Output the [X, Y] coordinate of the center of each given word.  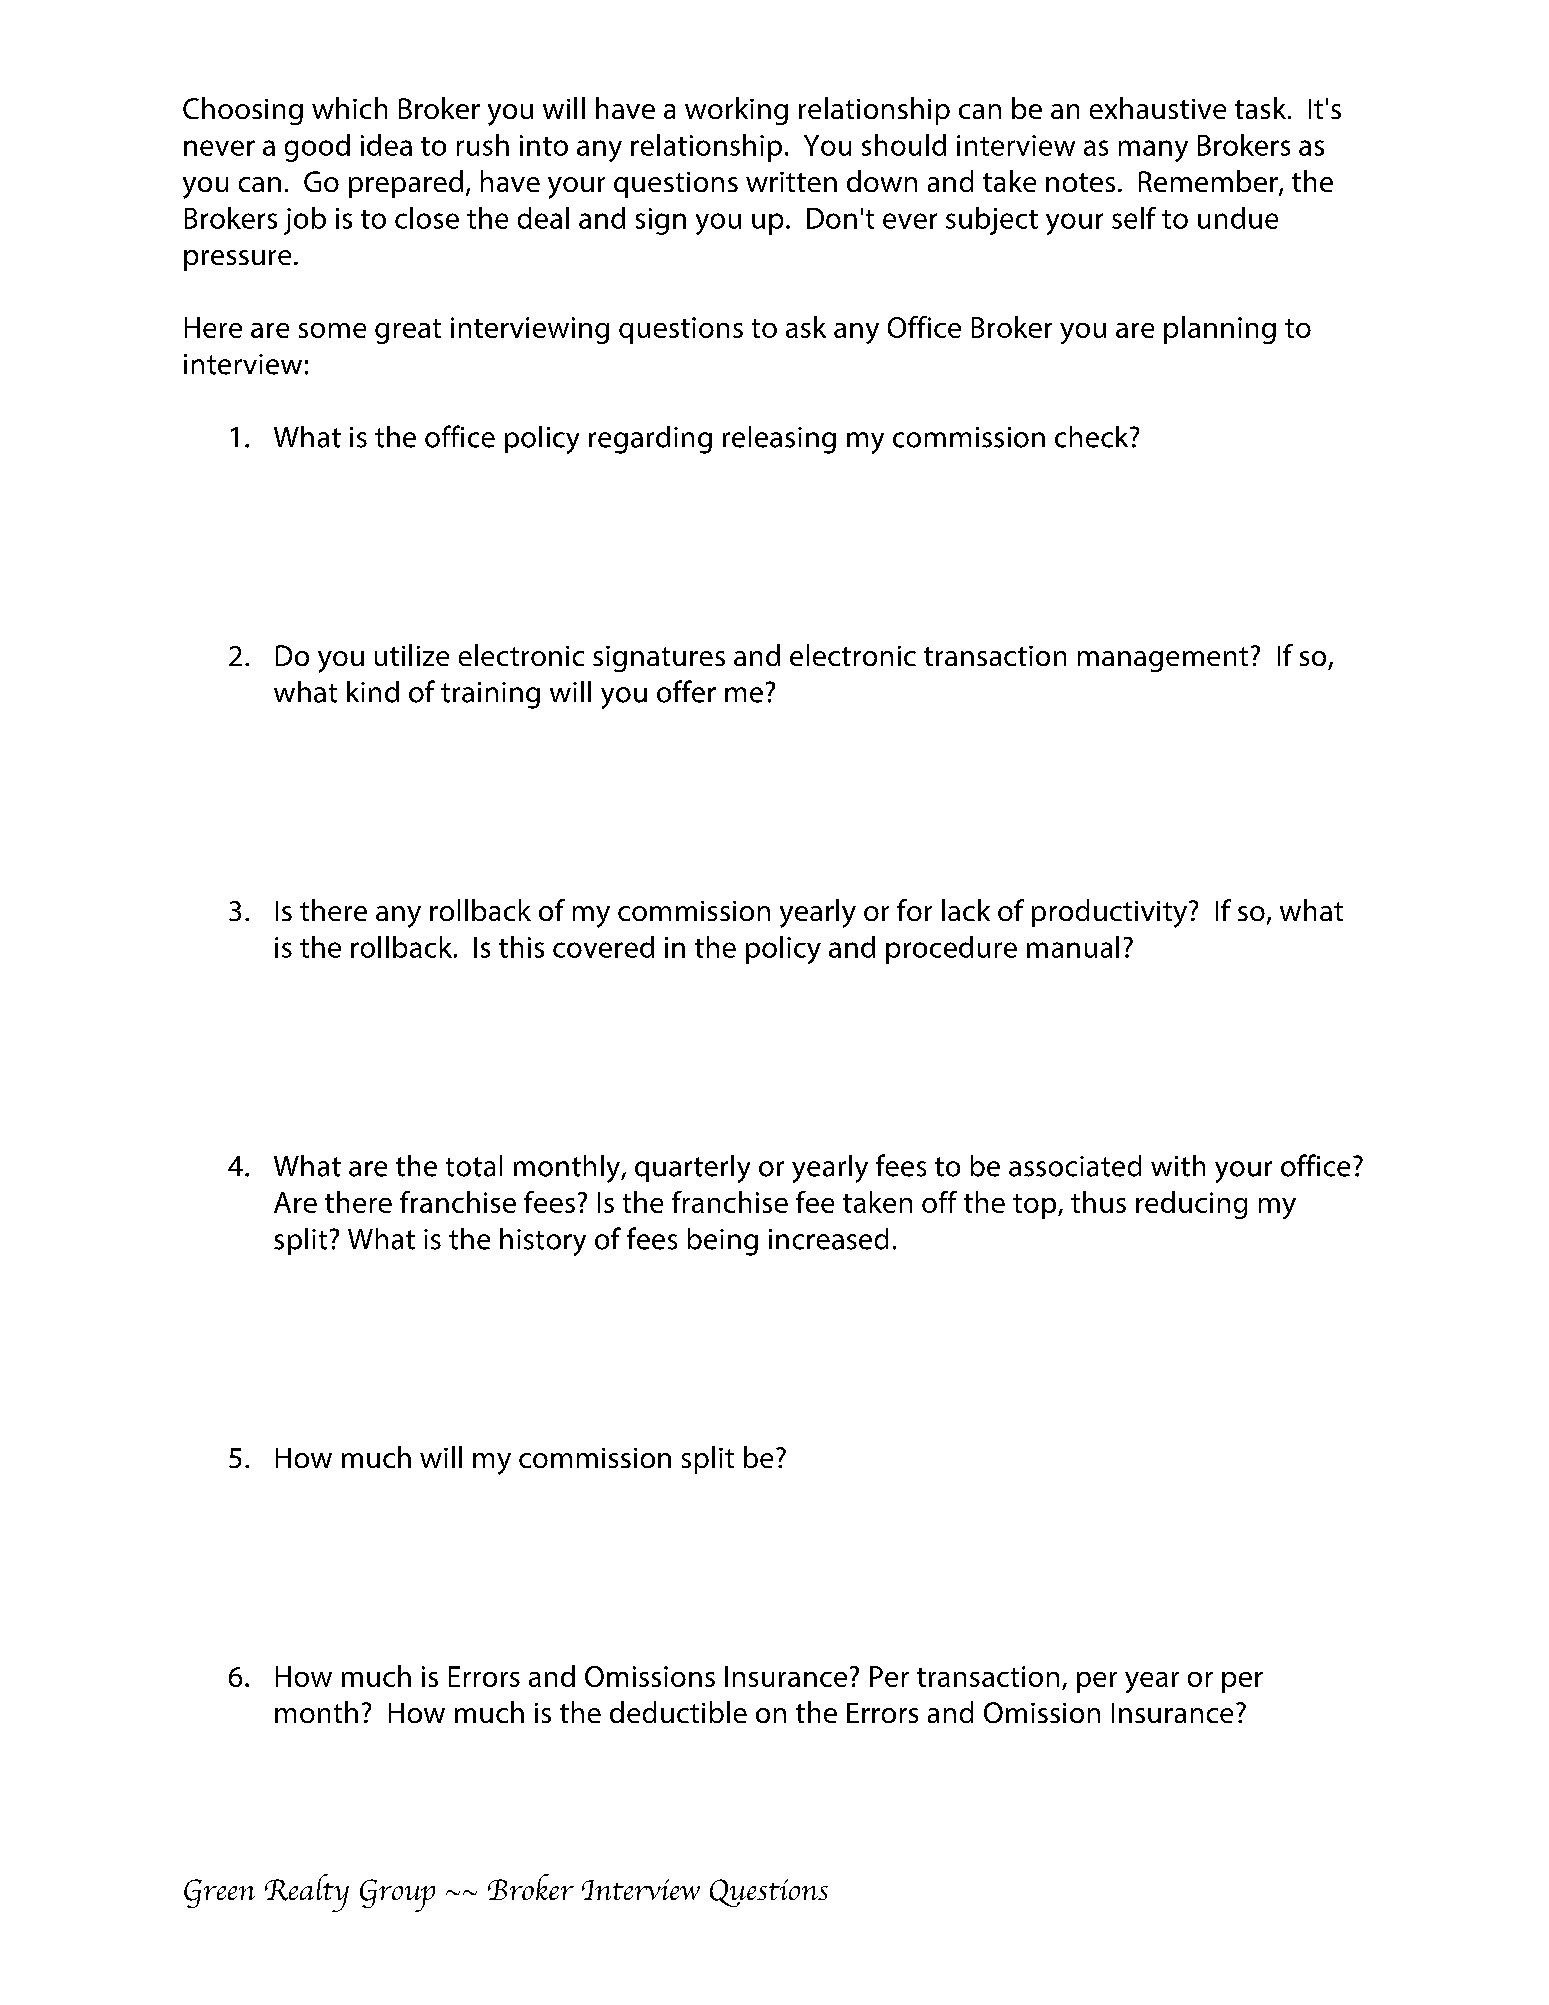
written [791, 182]
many [1153, 151]
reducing [1191, 1205]
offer [686, 691]
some [332, 330]
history [543, 1242]
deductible [678, 1712]
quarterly [692, 1169]
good [317, 148]
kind [373, 692]
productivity [1111, 913]
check [1093, 437]
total [474, 1166]
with [1178, 1166]
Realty [307, 1893]
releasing [779, 440]
